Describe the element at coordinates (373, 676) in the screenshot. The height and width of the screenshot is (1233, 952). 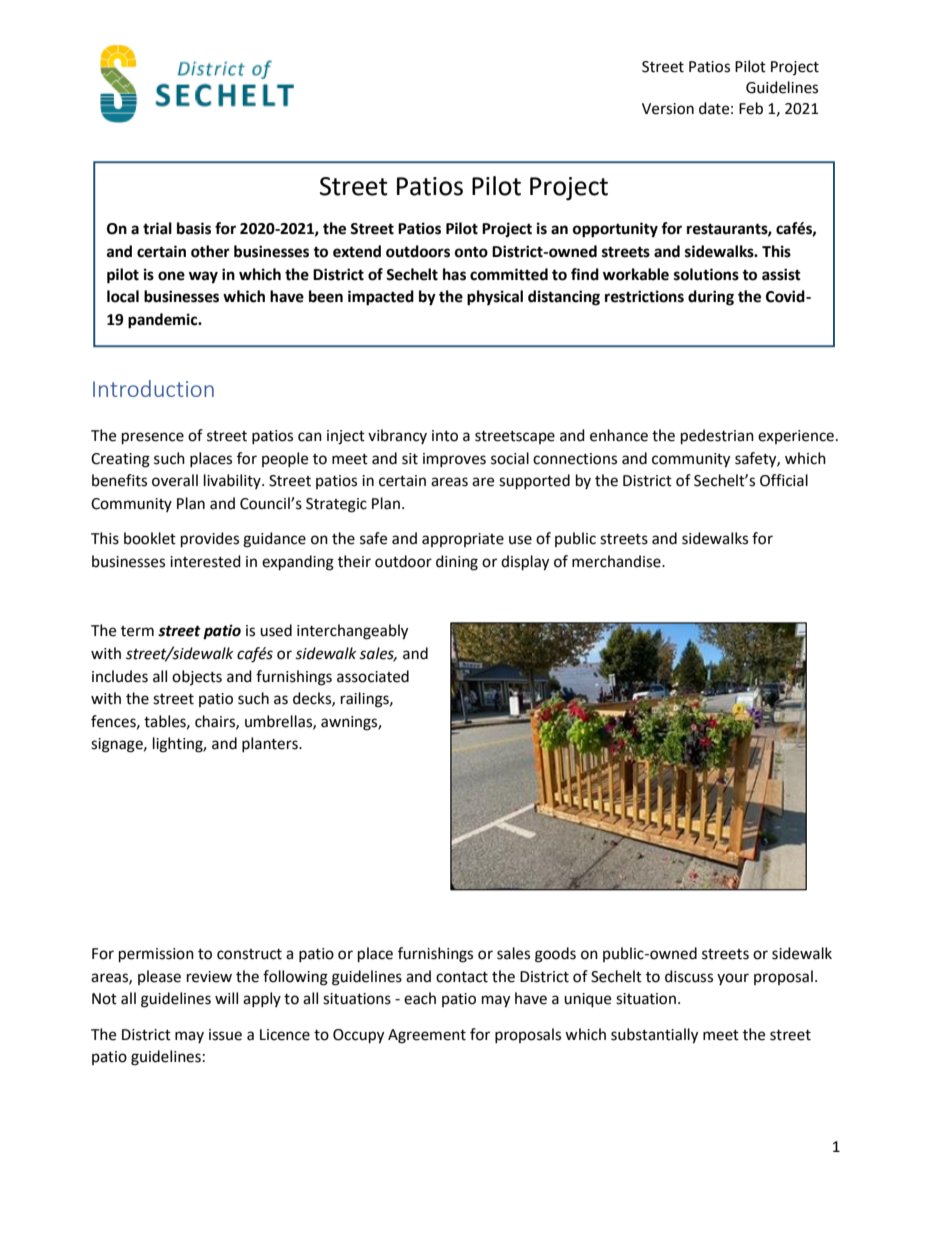
I see `associated` at that location.
